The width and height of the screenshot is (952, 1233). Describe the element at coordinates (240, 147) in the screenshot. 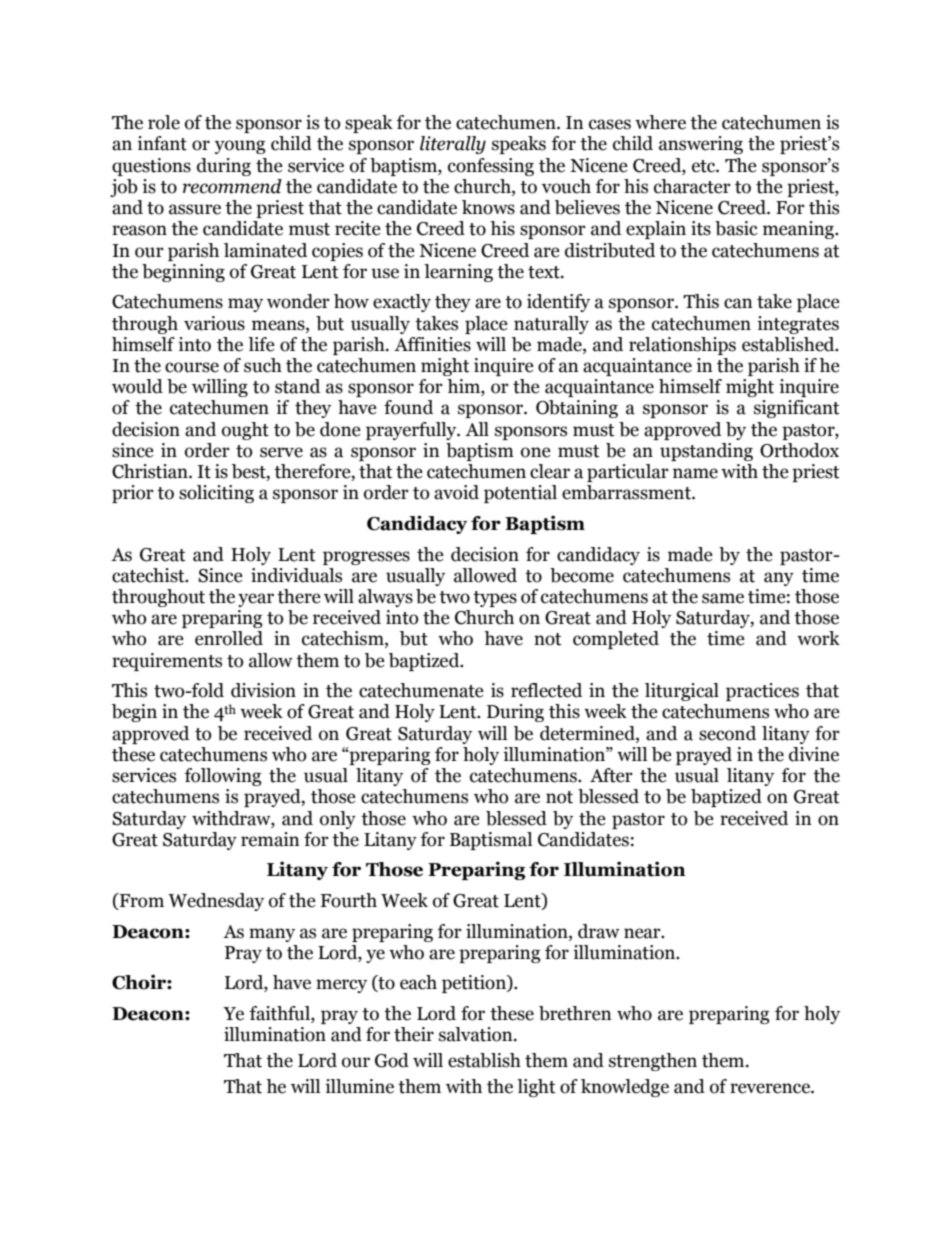

I see `young` at that location.
